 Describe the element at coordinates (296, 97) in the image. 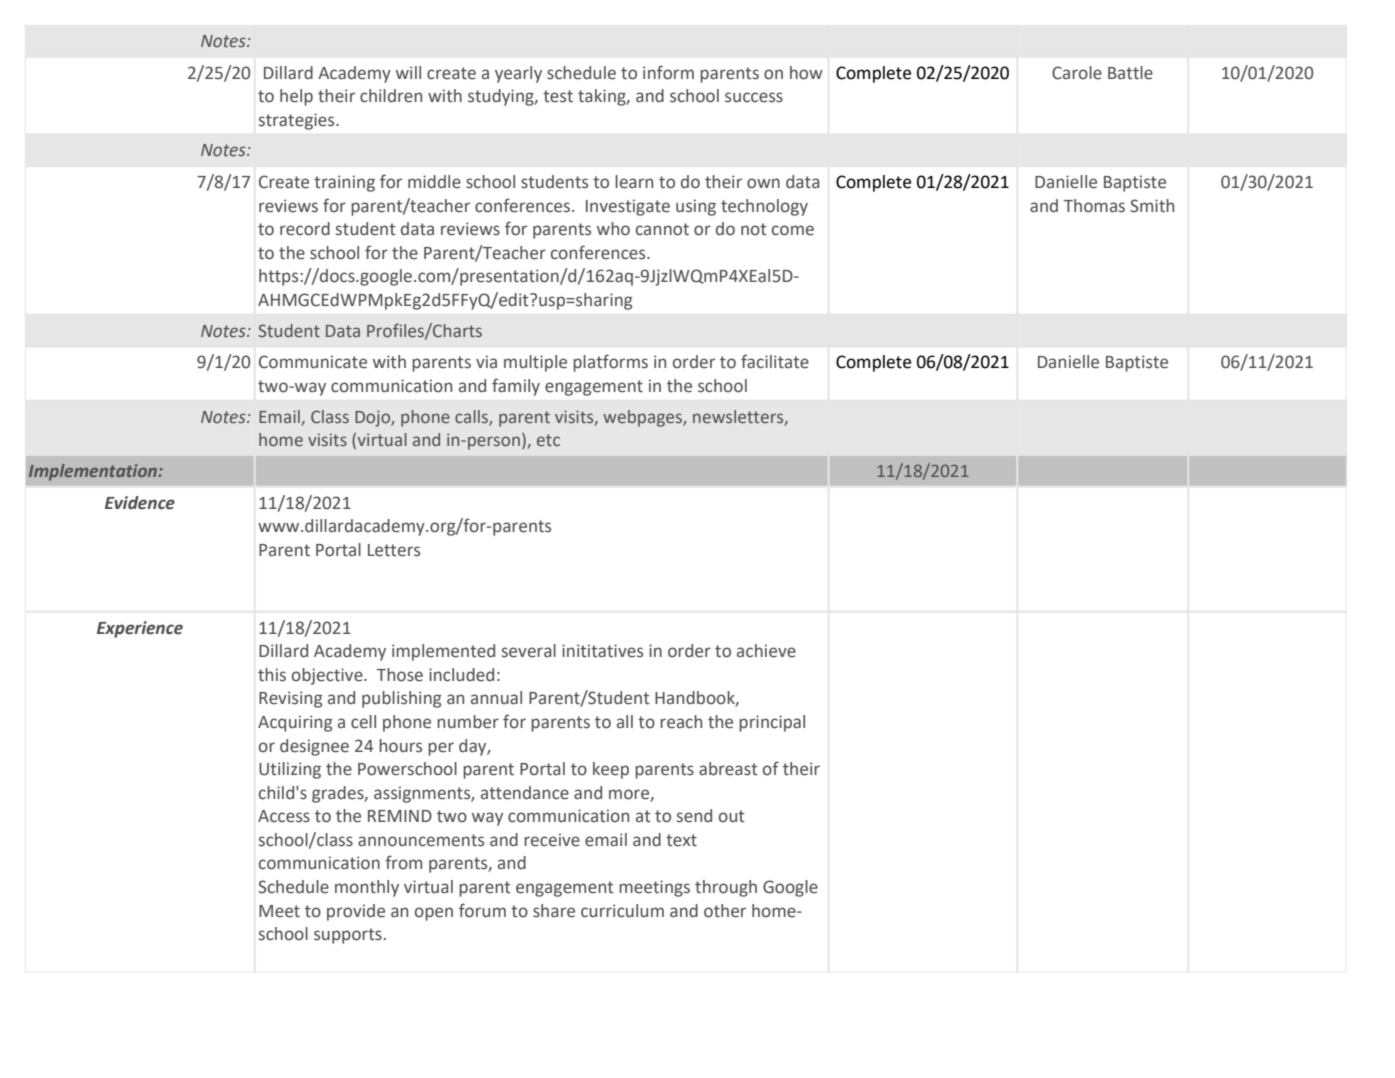

I see `help` at that location.
